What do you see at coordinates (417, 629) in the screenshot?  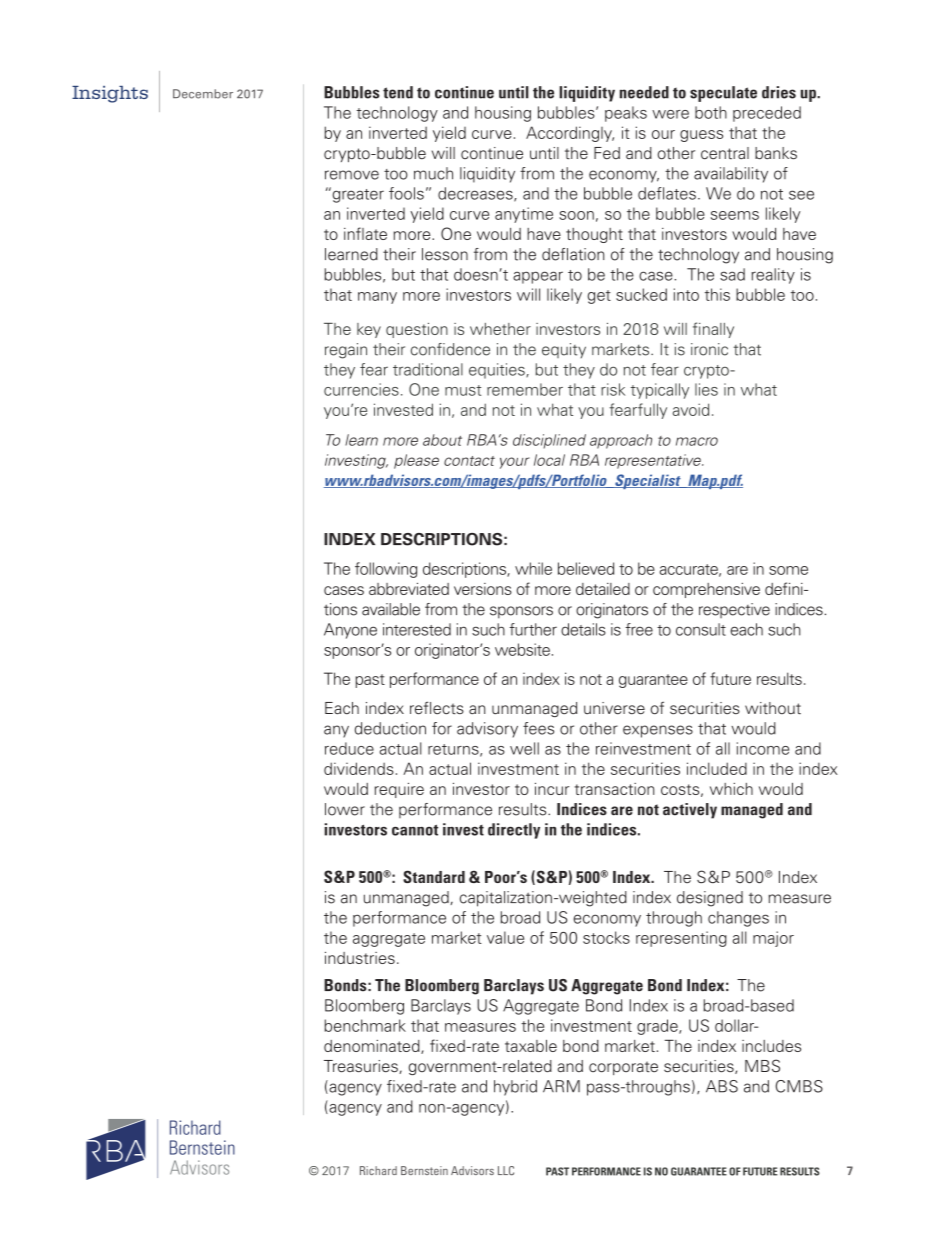 I see `interested` at bounding box center [417, 629].
